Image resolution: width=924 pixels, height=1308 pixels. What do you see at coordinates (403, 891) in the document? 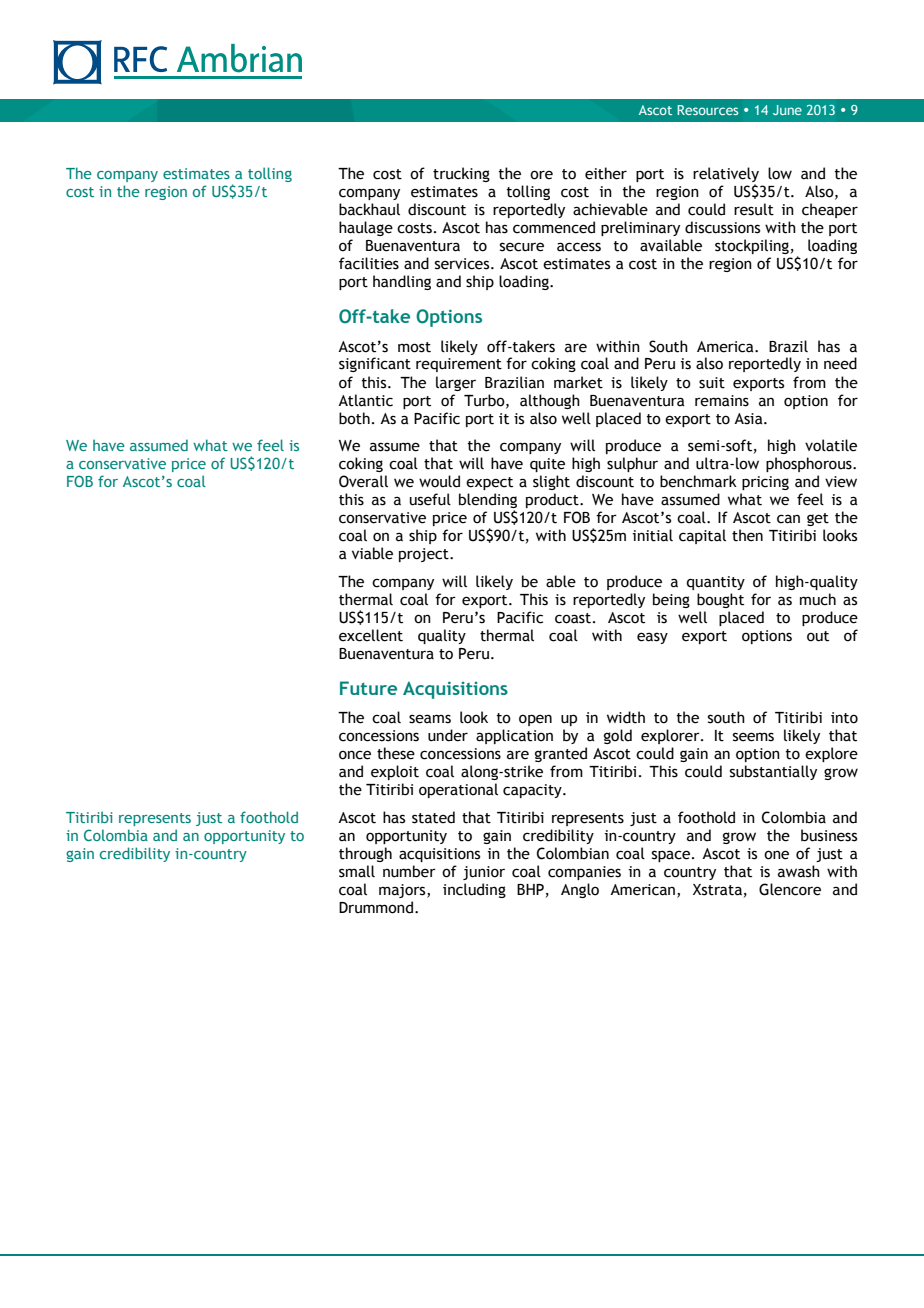
I see `majors` at bounding box center [403, 891].
